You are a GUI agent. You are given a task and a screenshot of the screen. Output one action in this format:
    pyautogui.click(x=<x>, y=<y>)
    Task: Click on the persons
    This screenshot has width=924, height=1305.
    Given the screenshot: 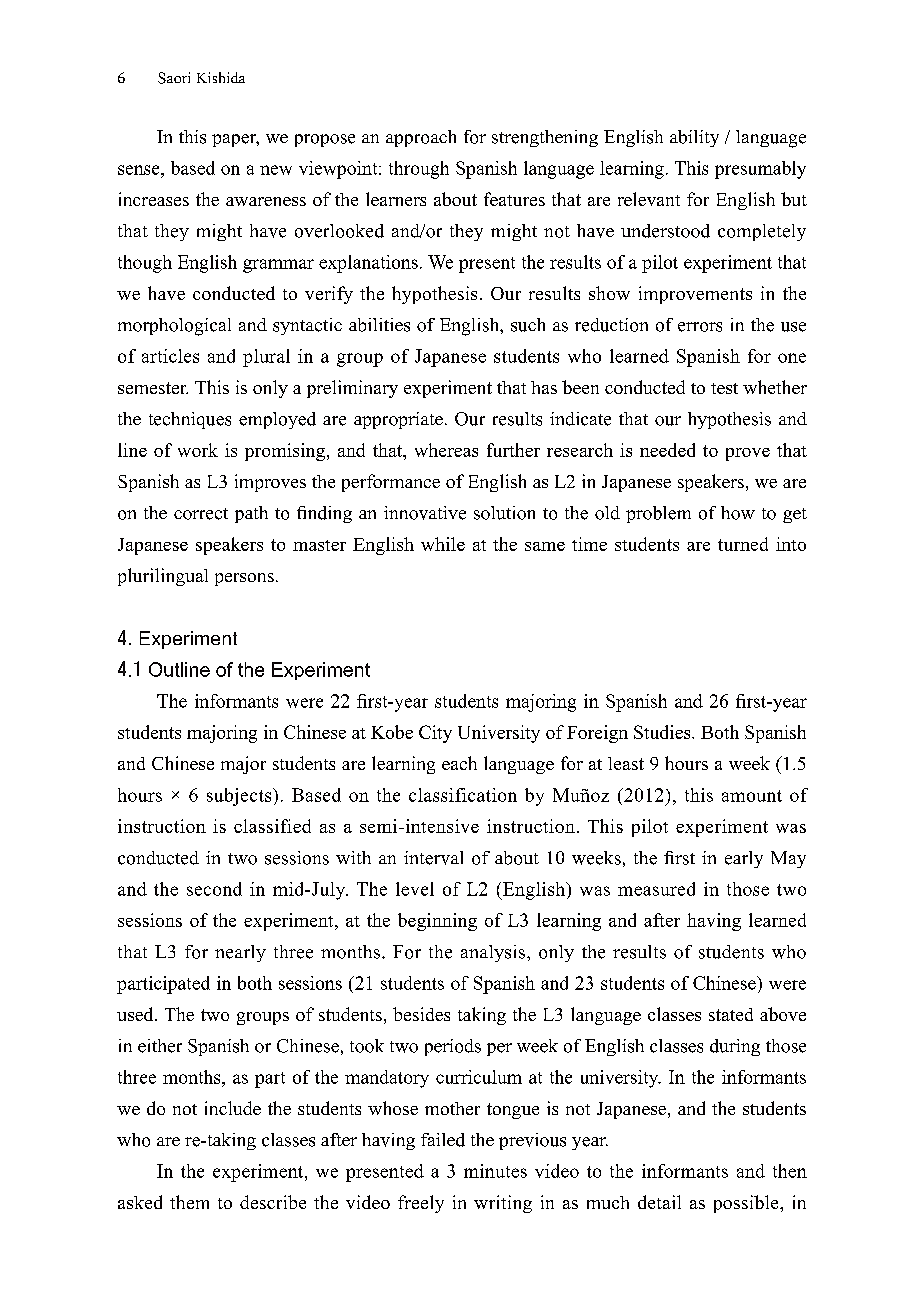 What is the action you would take?
    pyautogui.click(x=244, y=579)
